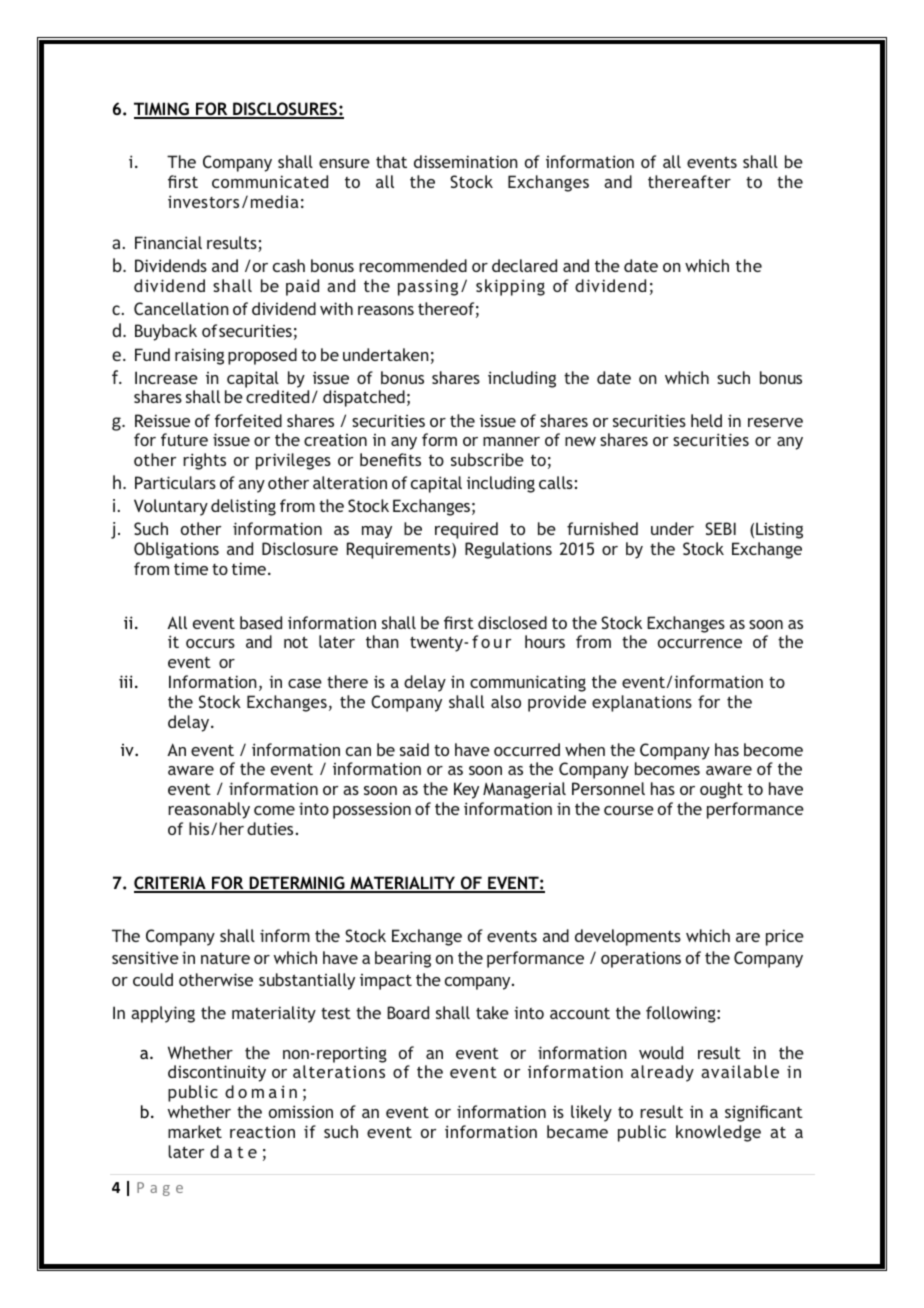 The height and width of the screenshot is (1308, 924). What do you see at coordinates (721, 790) in the screenshot?
I see `ought` at bounding box center [721, 790].
